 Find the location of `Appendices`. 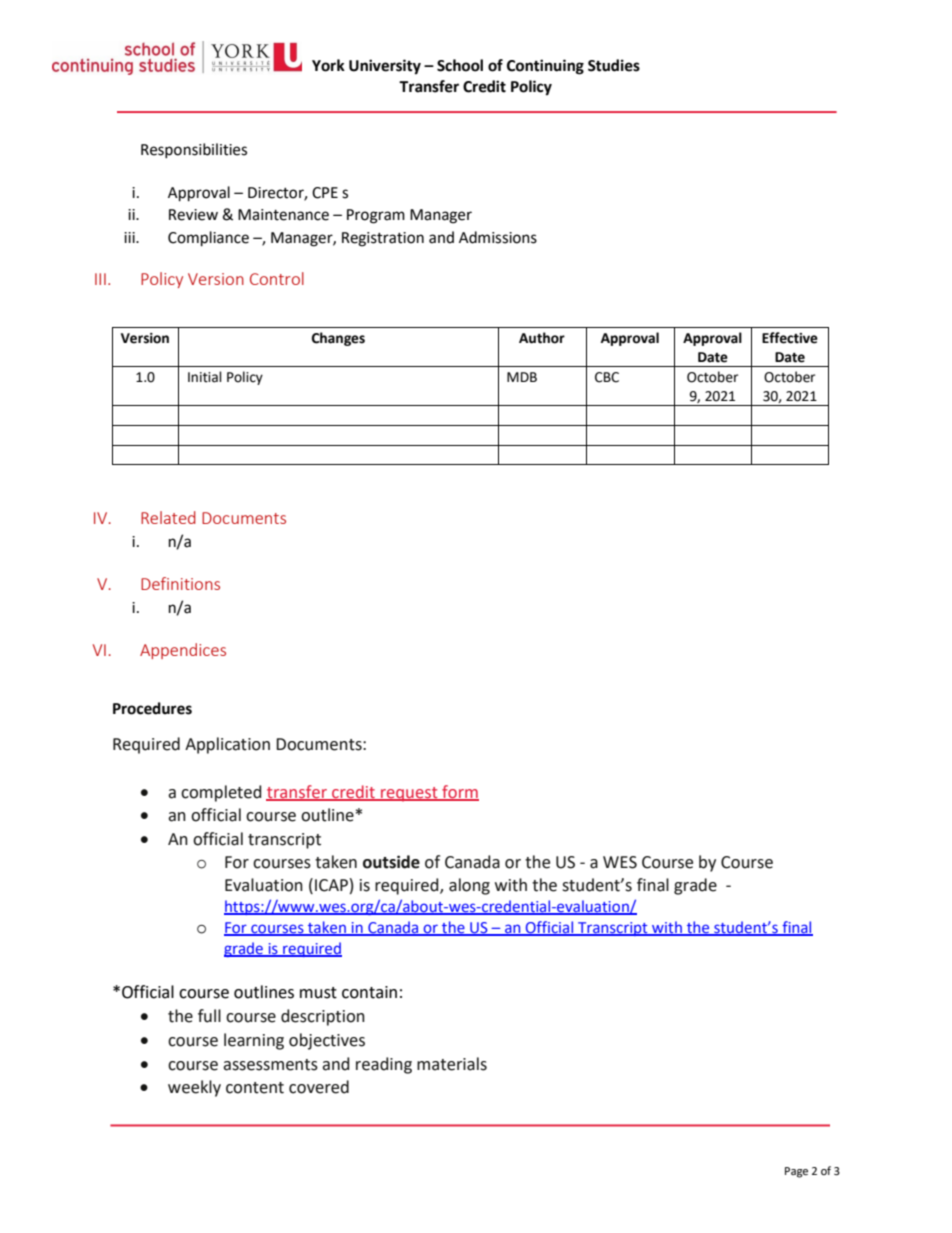

Appendices is located at coordinates (183, 651).
